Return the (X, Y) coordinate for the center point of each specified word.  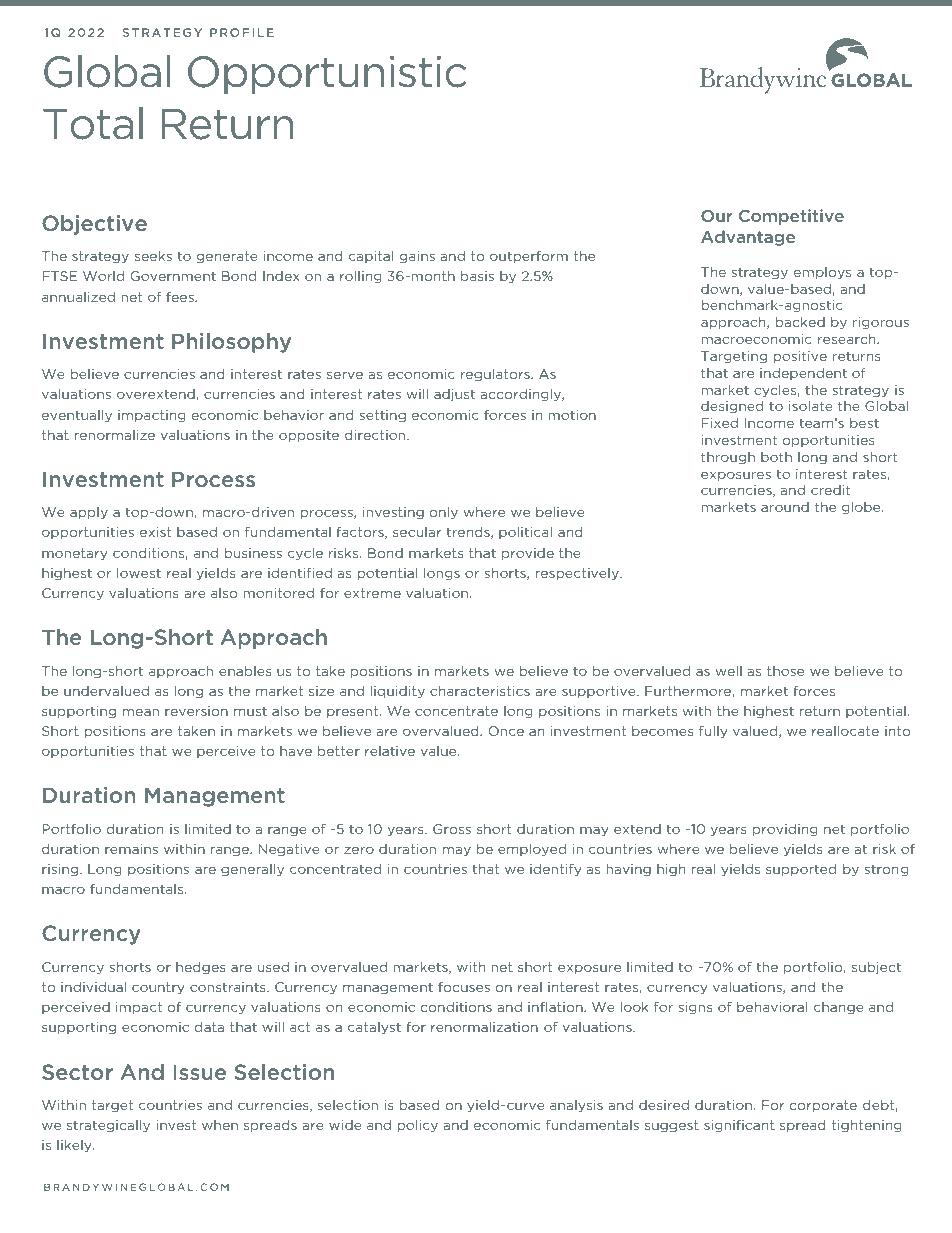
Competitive (791, 217)
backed (800, 322)
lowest (139, 573)
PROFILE (242, 32)
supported (801, 870)
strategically (108, 1126)
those (785, 671)
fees (181, 296)
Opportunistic (327, 75)
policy (417, 1126)
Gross (452, 829)
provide (528, 554)
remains (131, 849)
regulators (496, 375)
